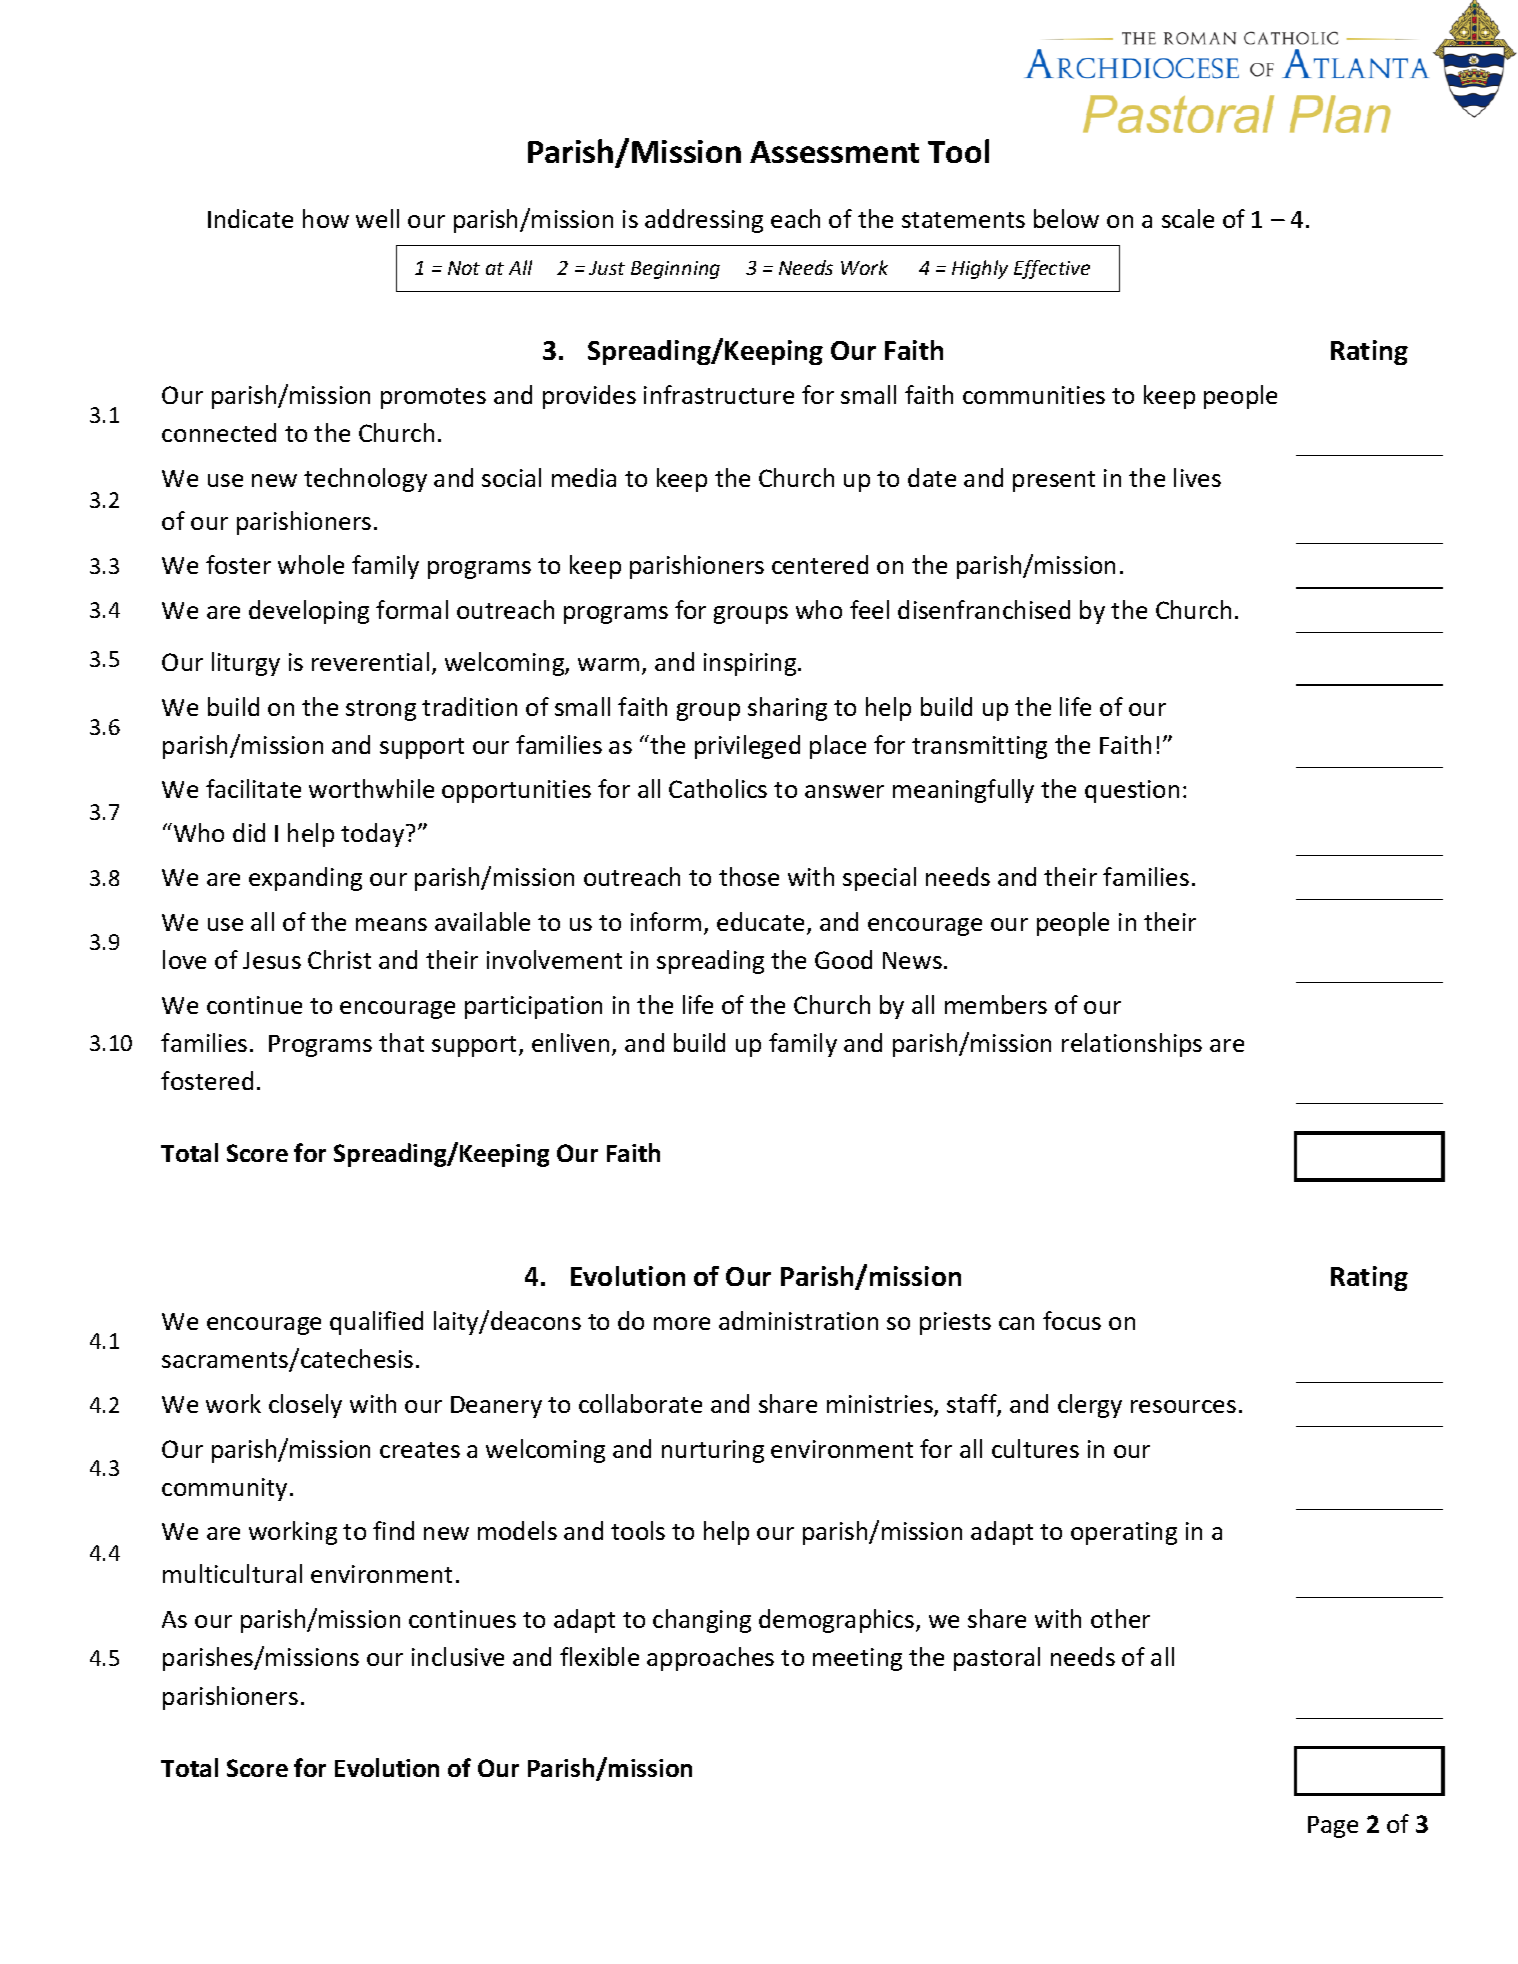 Image resolution: width=1518 pixels, height=1964 pixels. I want to click on strong, so click(381, 710).
